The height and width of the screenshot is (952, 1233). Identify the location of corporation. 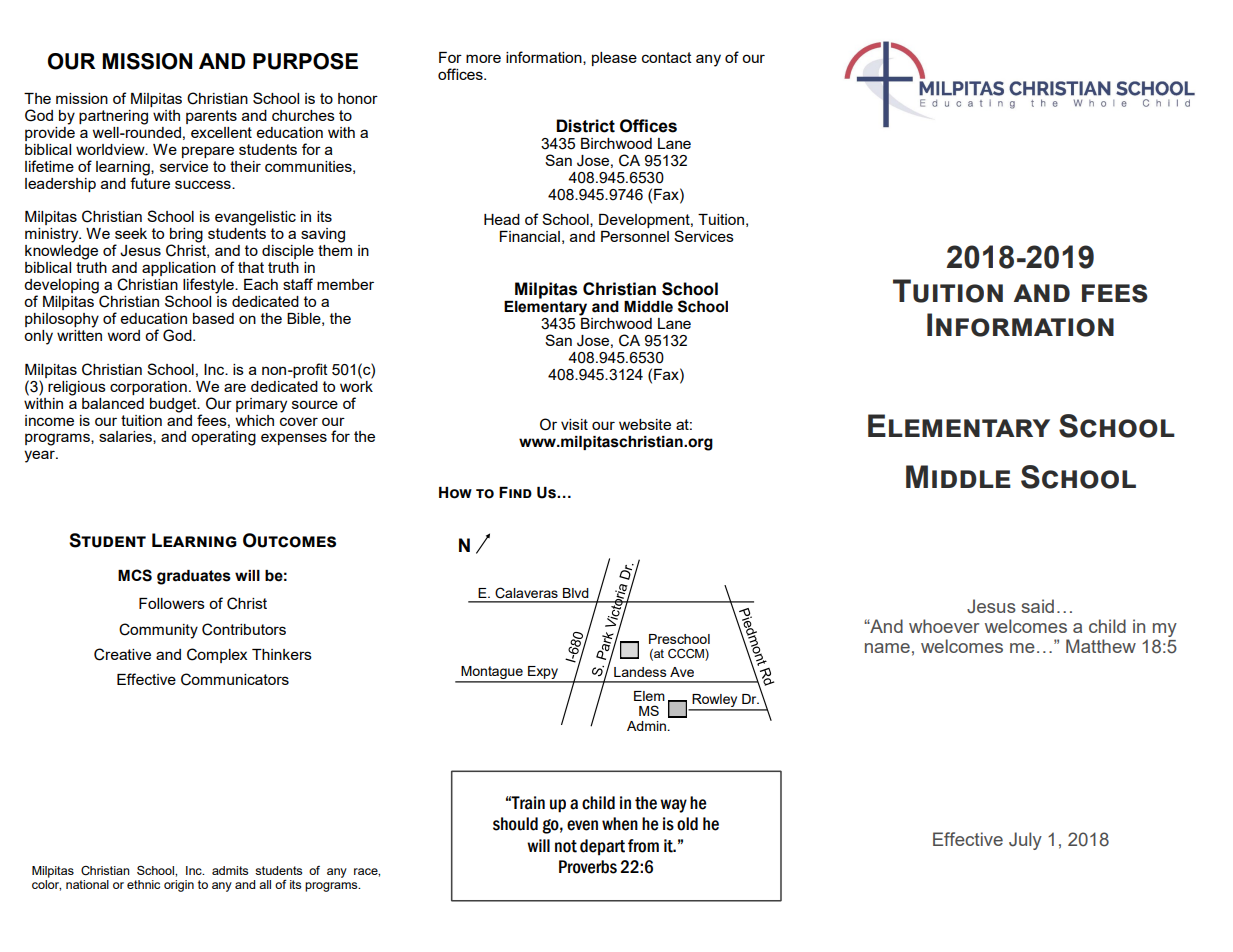
(148, 388).
